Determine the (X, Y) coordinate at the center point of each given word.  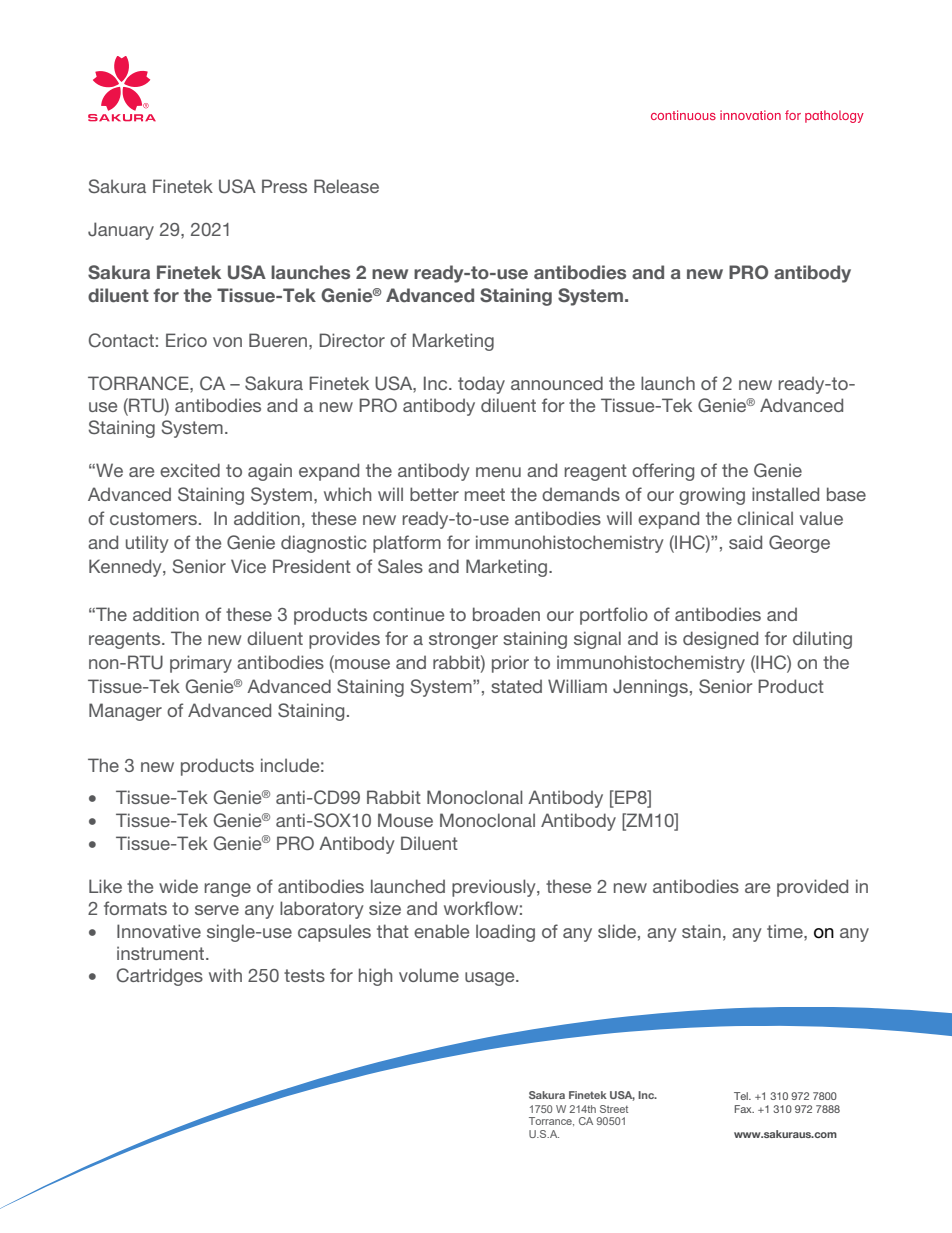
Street (614, 1109)
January (121, 231)
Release (346, 186)
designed (720, 640)
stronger (463, 640)
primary (201, 664)
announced (557, 383)
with (225, 975)
